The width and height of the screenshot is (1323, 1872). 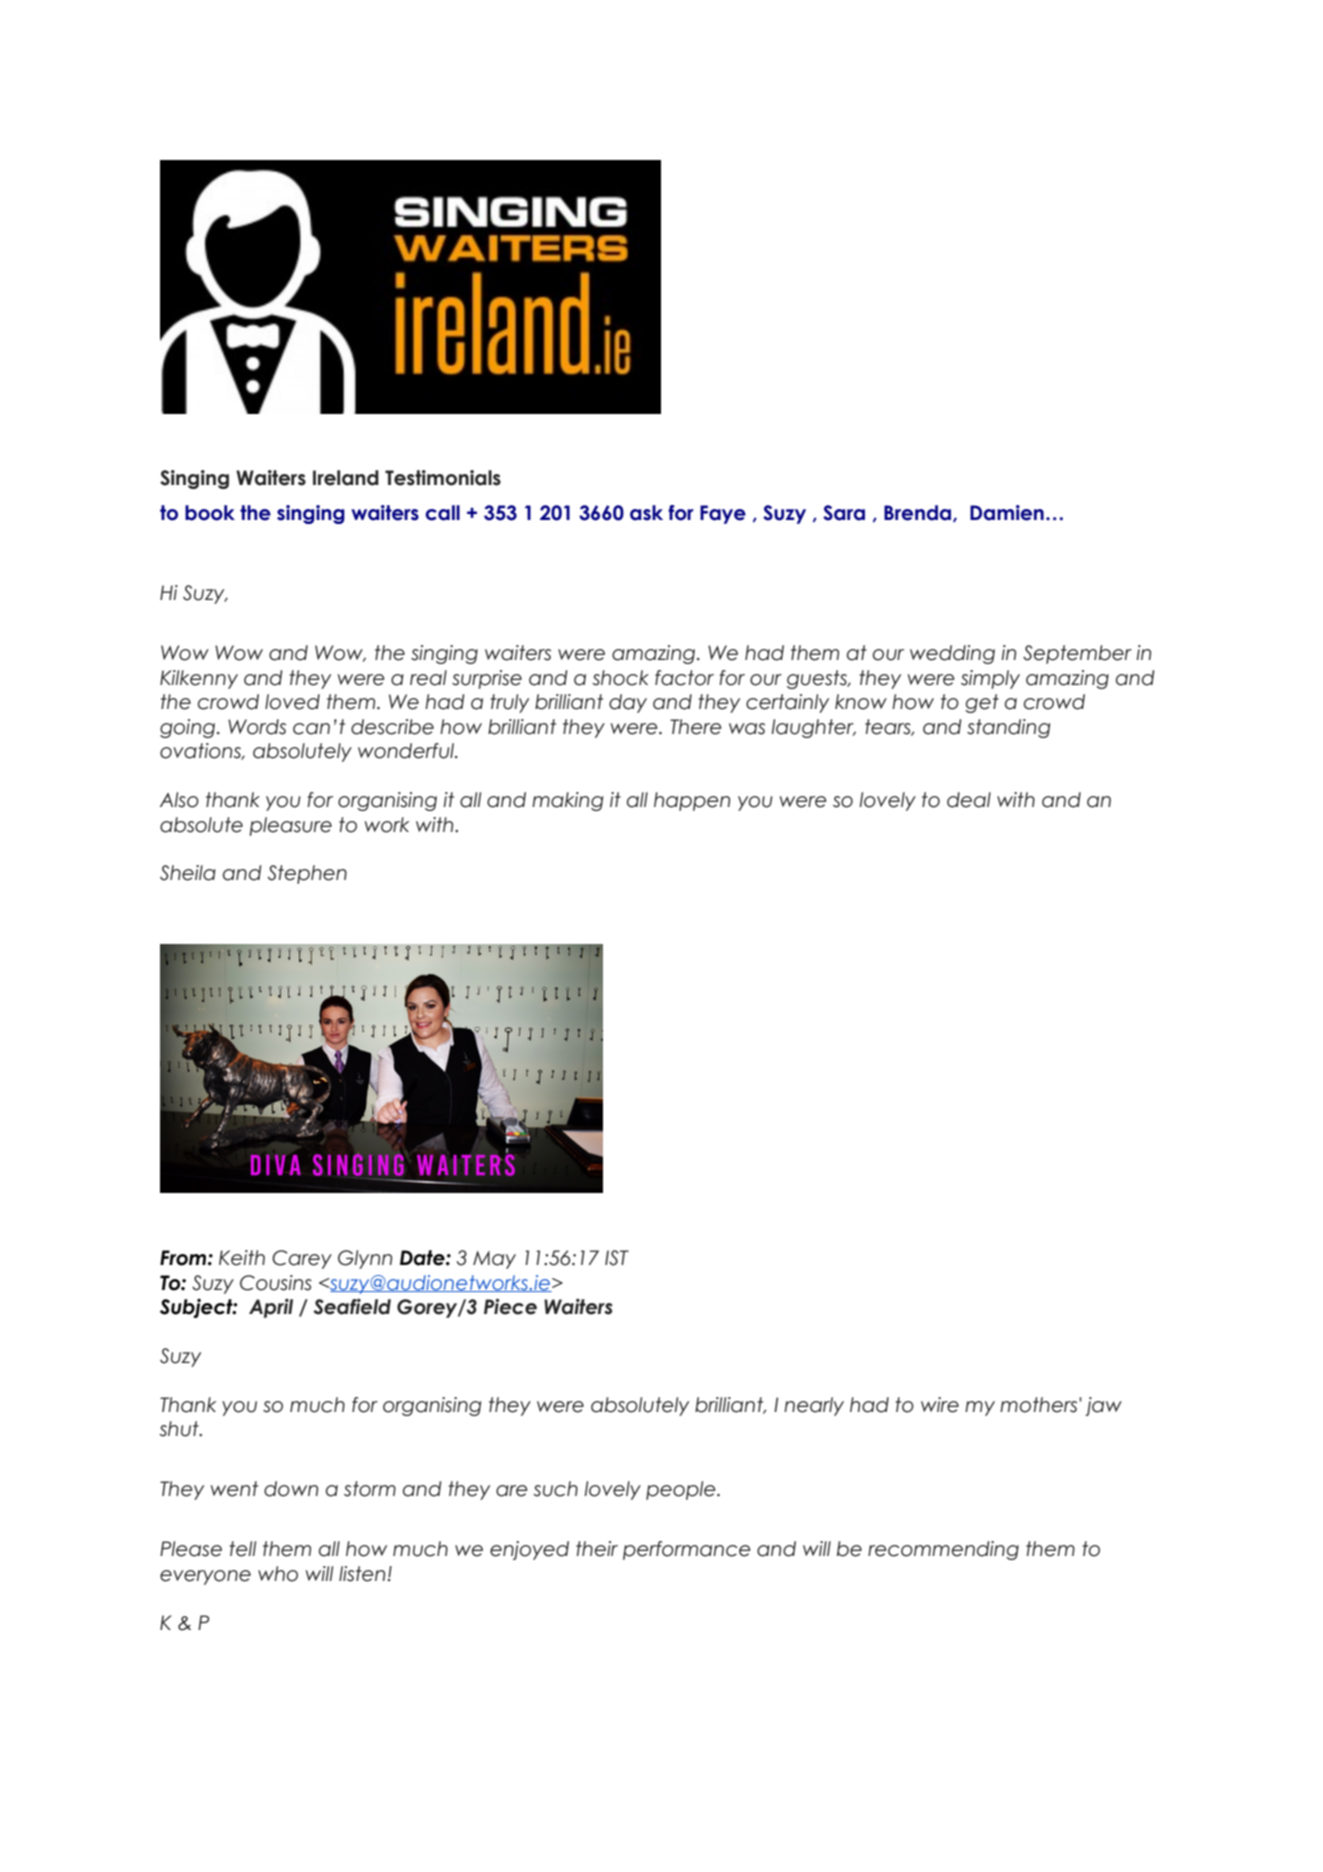 I want to click on deal, so click(x=969, y=800).
